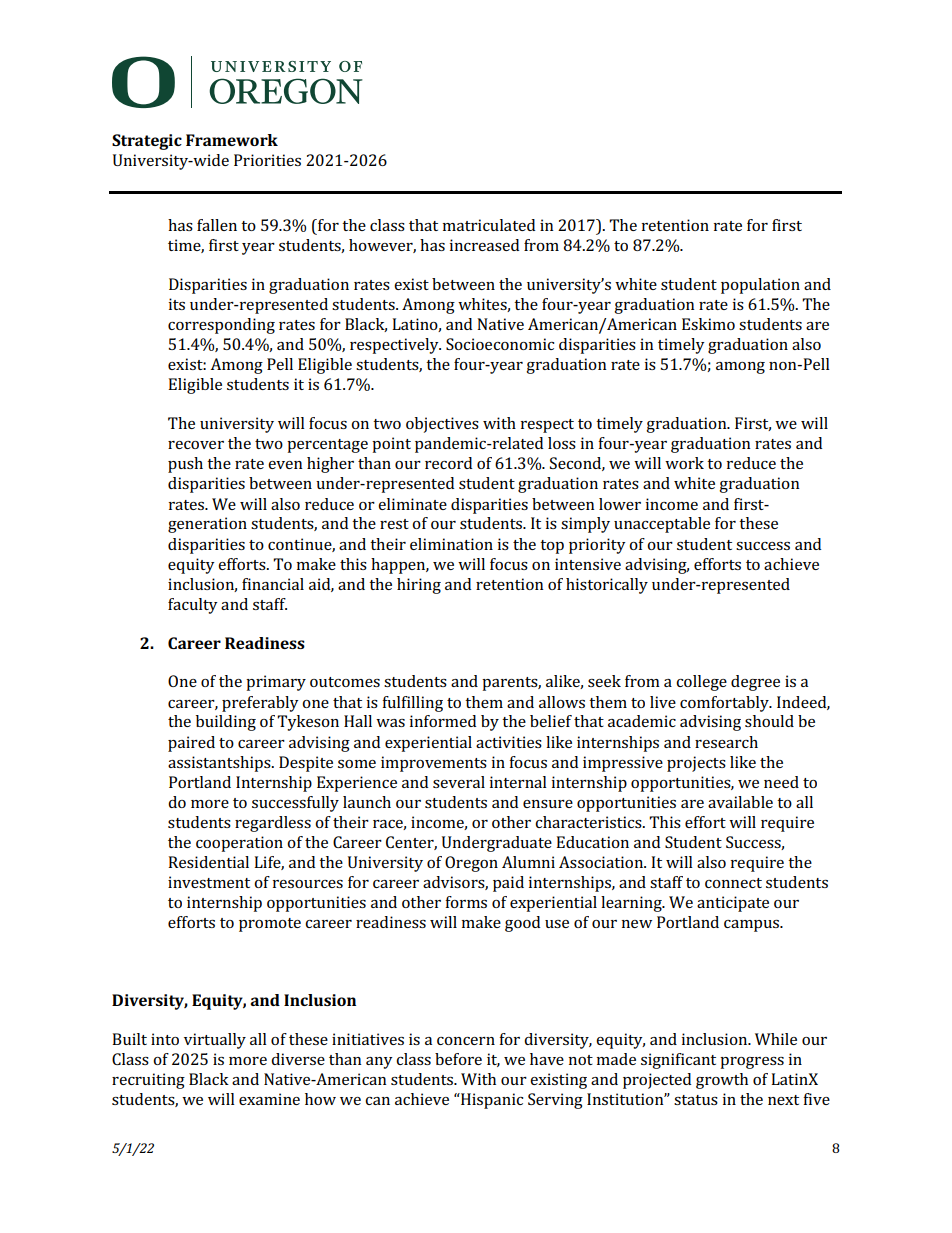 The height and width of the screenshot is (1233, 952). I want to click on unacceptable, so click(662, 525).
